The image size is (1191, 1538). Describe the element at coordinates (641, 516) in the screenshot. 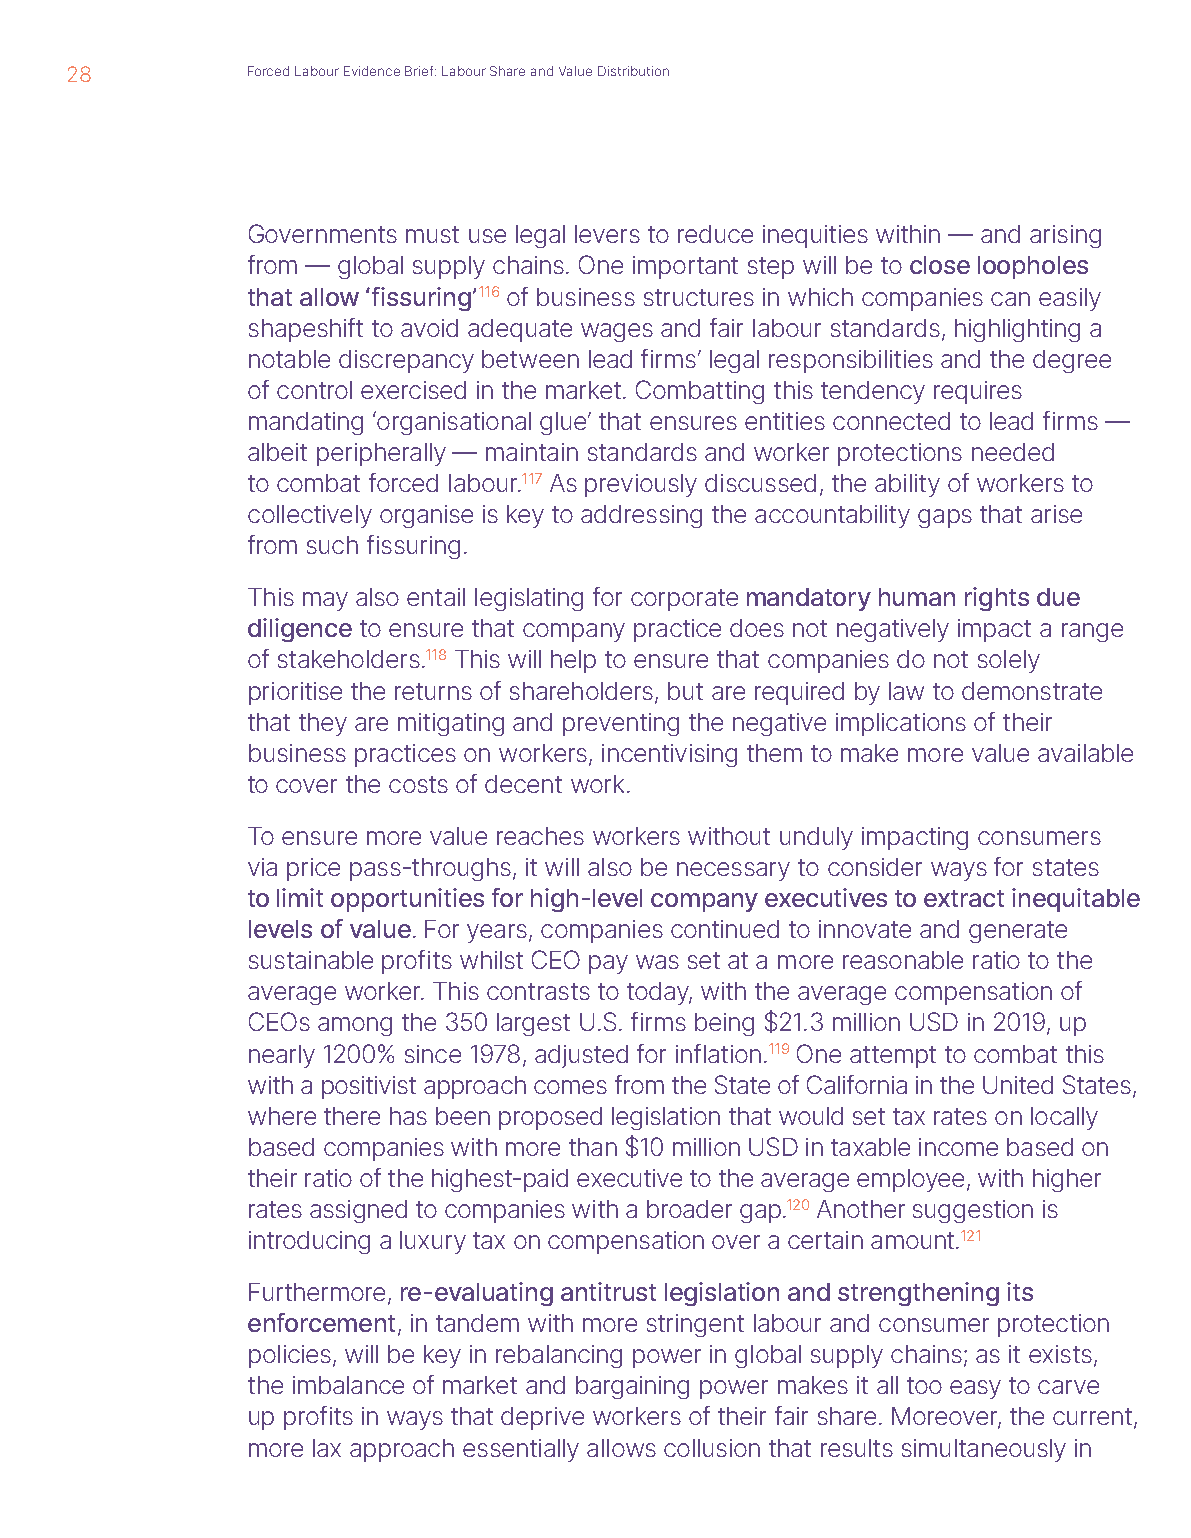

I see `addressing` at that location.
